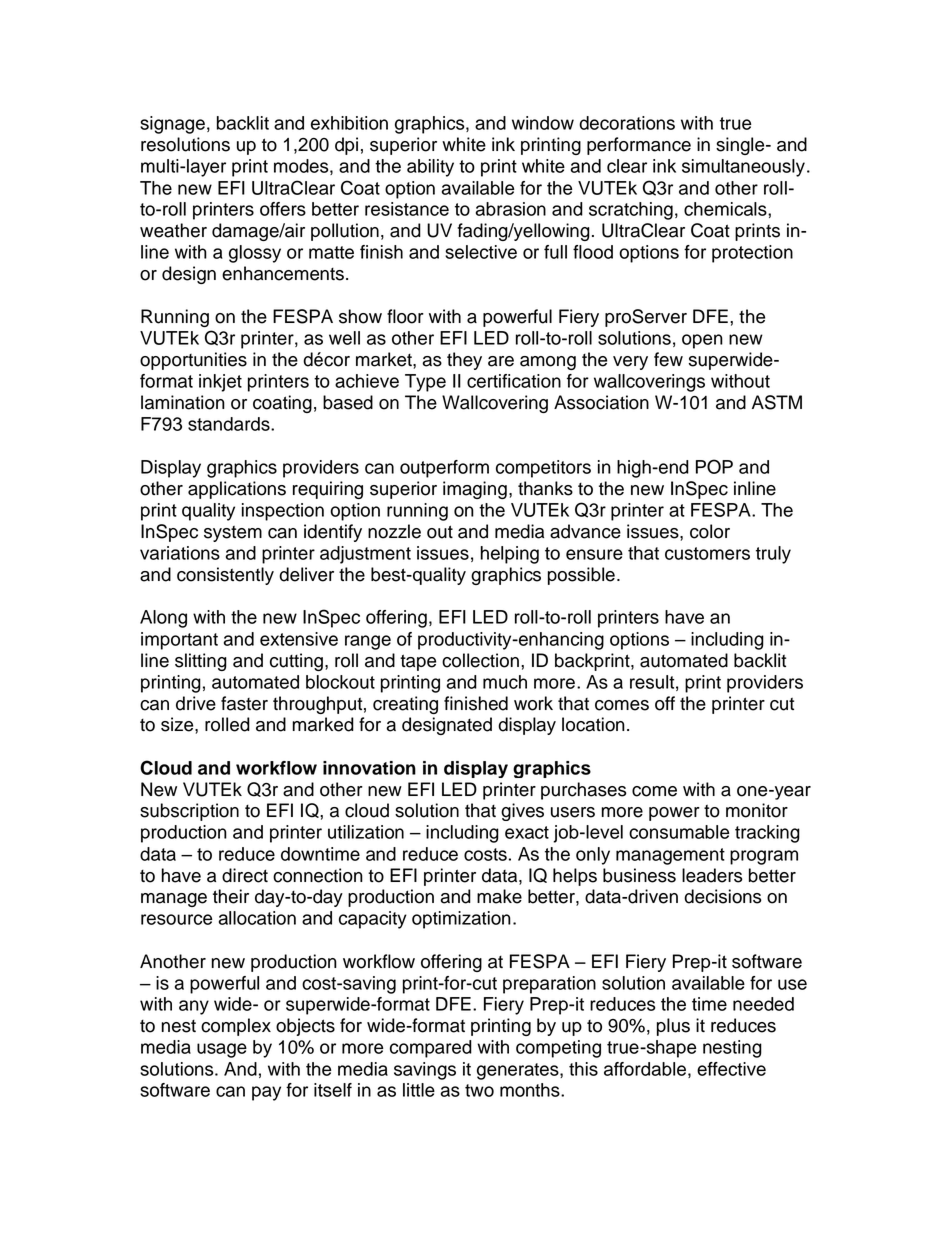 The height and width of the document is (1233, 952). I want to click on opportunities, so click(193, 361).
